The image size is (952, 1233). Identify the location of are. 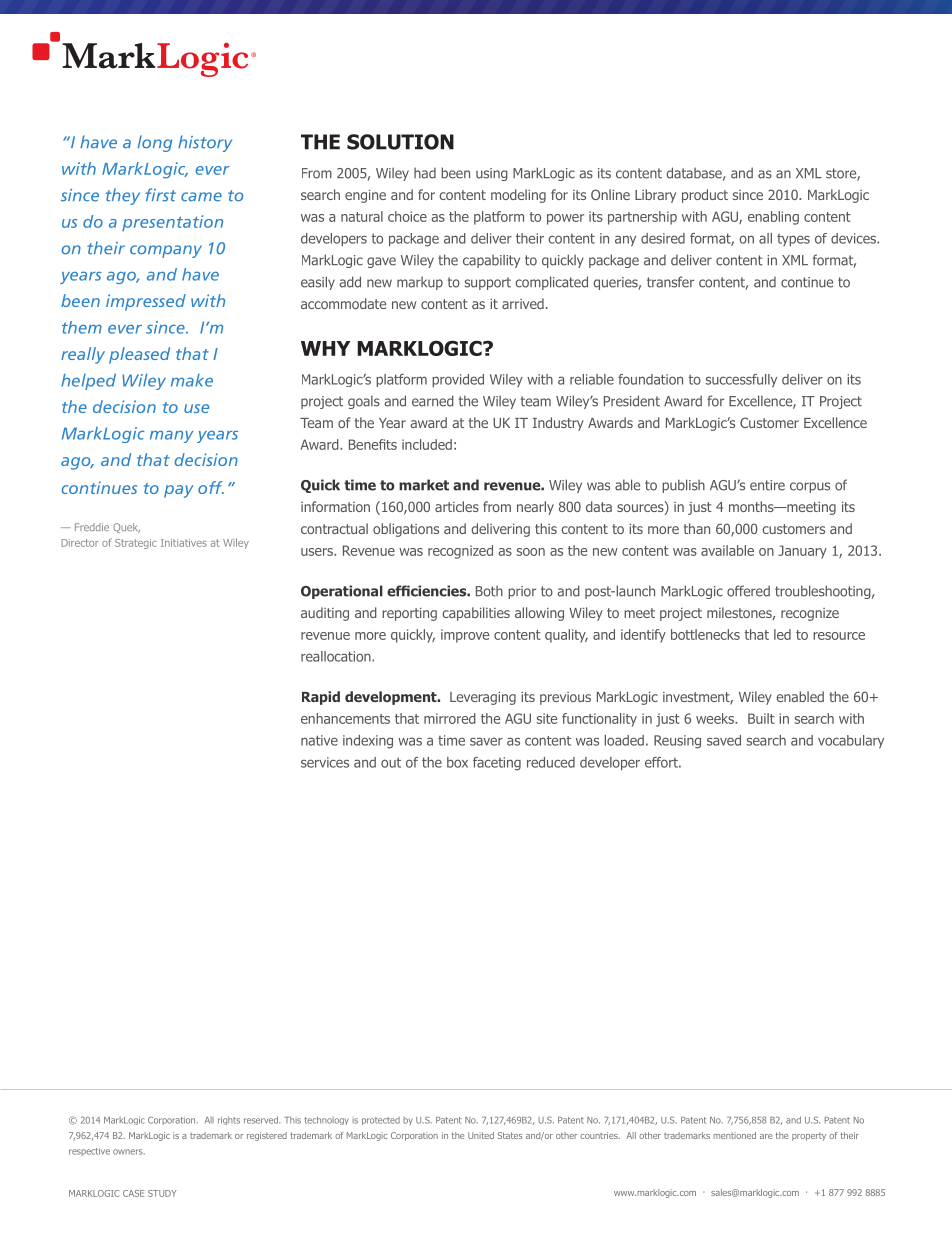
(766, 1136).
